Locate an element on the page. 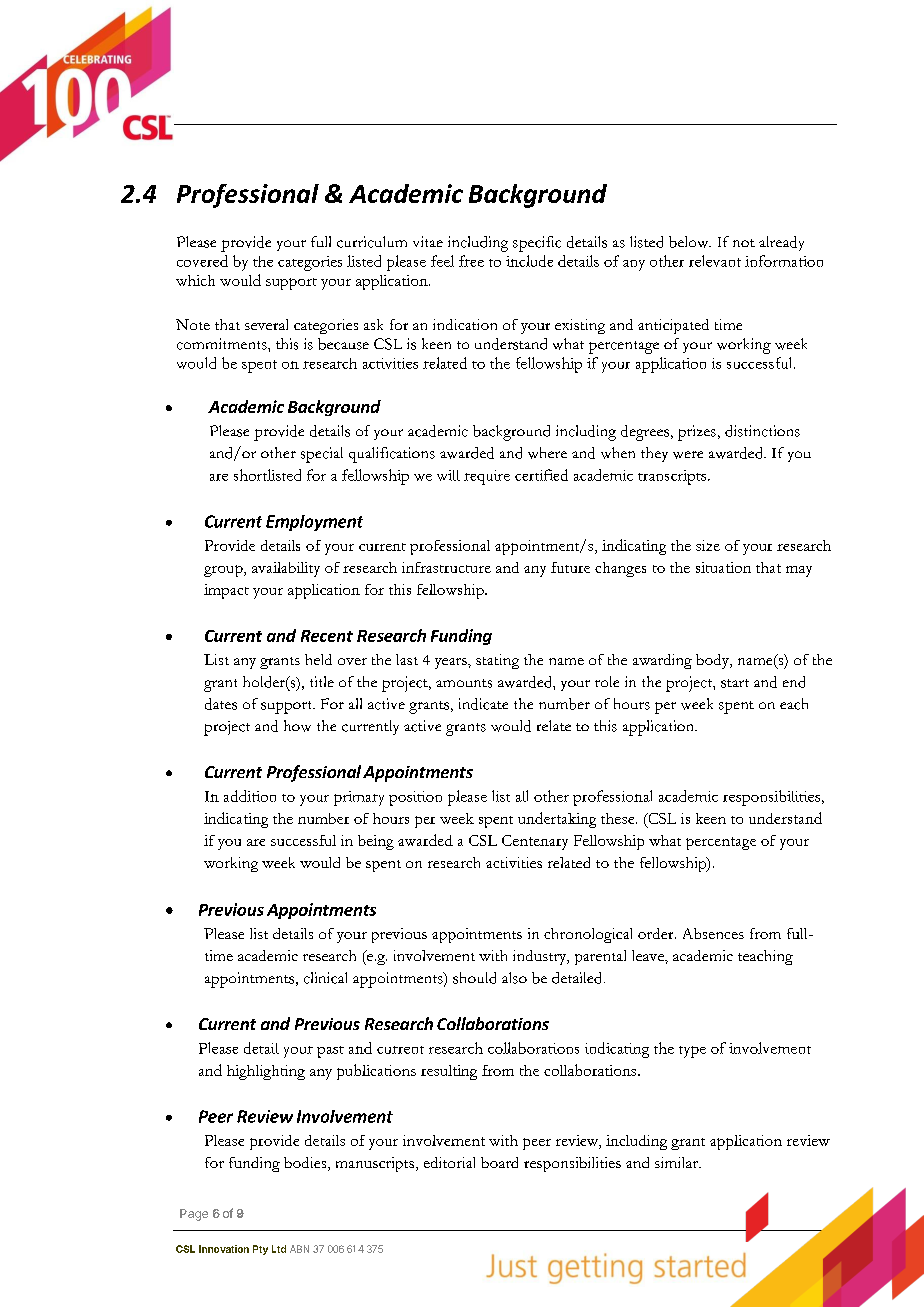 Image resolution: width=924 pixels, height=1307 pixels. situation is located at coordinates (723, 567).
